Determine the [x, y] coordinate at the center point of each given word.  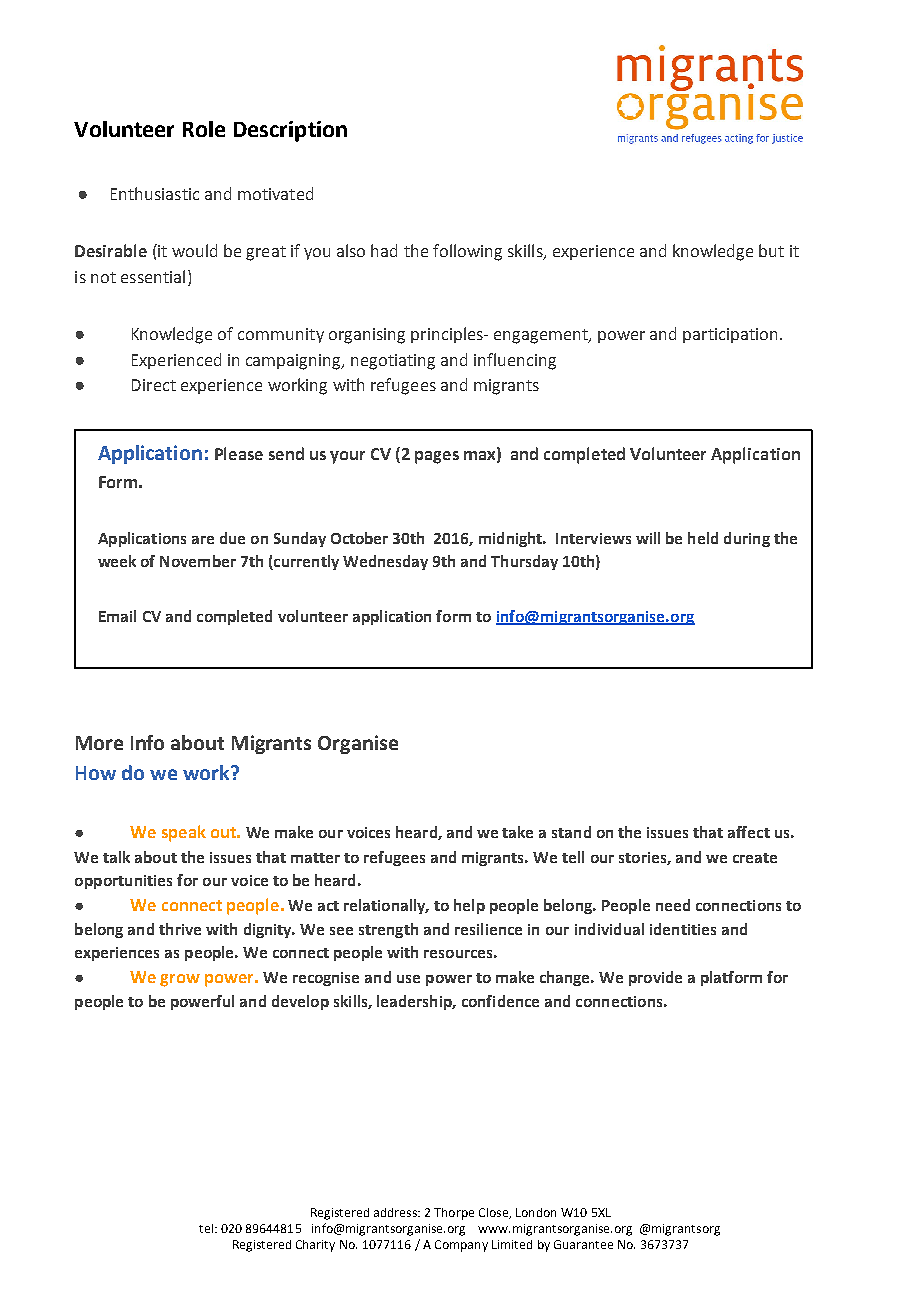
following [467, 252]
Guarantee [583, 1244]
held [703, 538]
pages [437, 457]
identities [683, 929]
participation [730, 335]
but [771, 250]
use [408, 979]
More [99, 743]
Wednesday [385, 562]
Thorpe [454, 1214]
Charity [315, 1246]
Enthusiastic [155, 193]
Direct [154, 385]
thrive [180, 929]
